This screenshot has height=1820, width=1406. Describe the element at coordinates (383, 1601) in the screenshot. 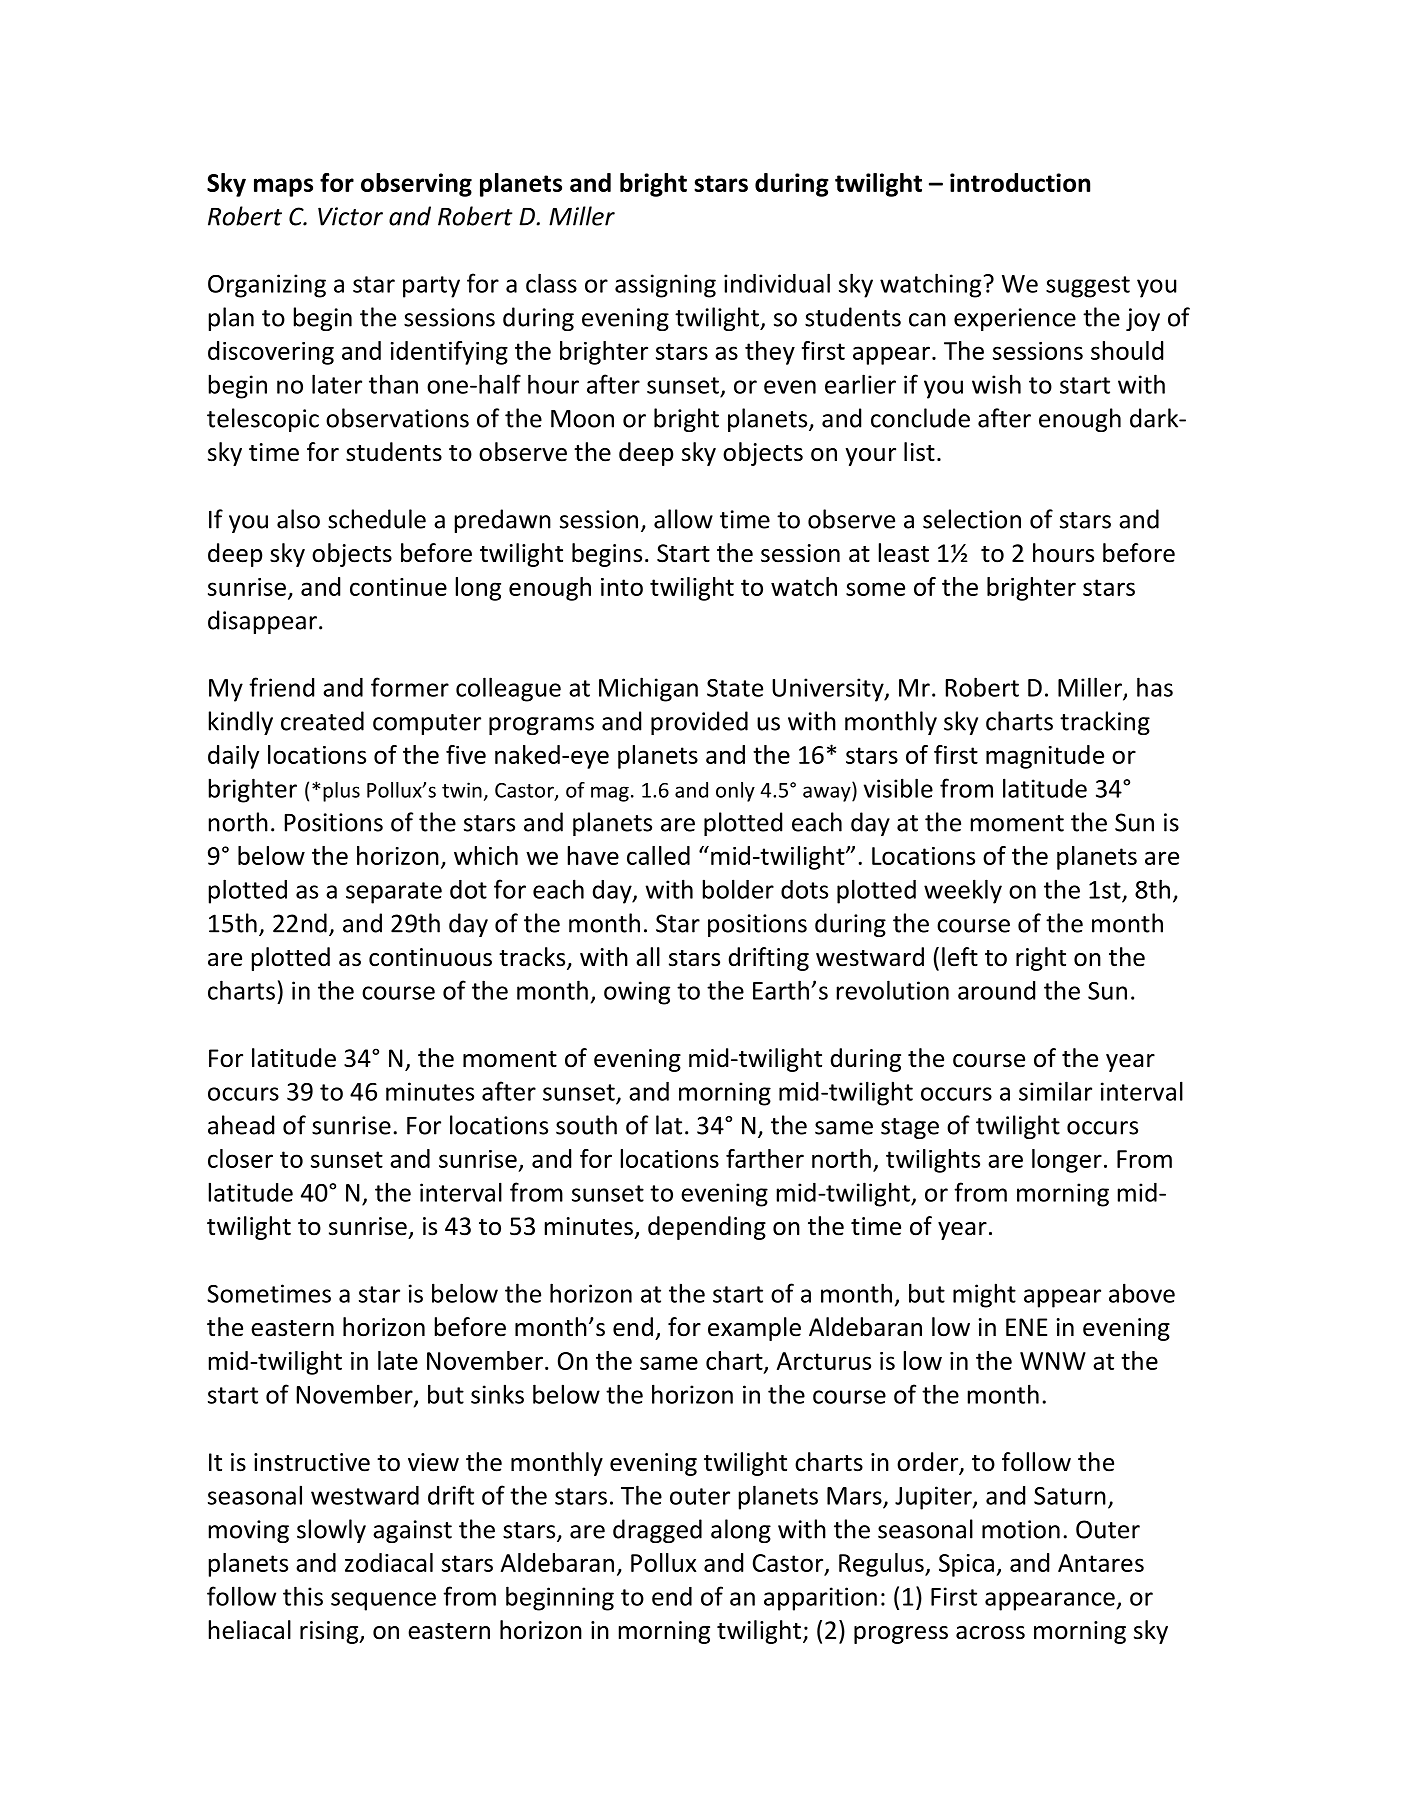

I see `sequence` at that location.
